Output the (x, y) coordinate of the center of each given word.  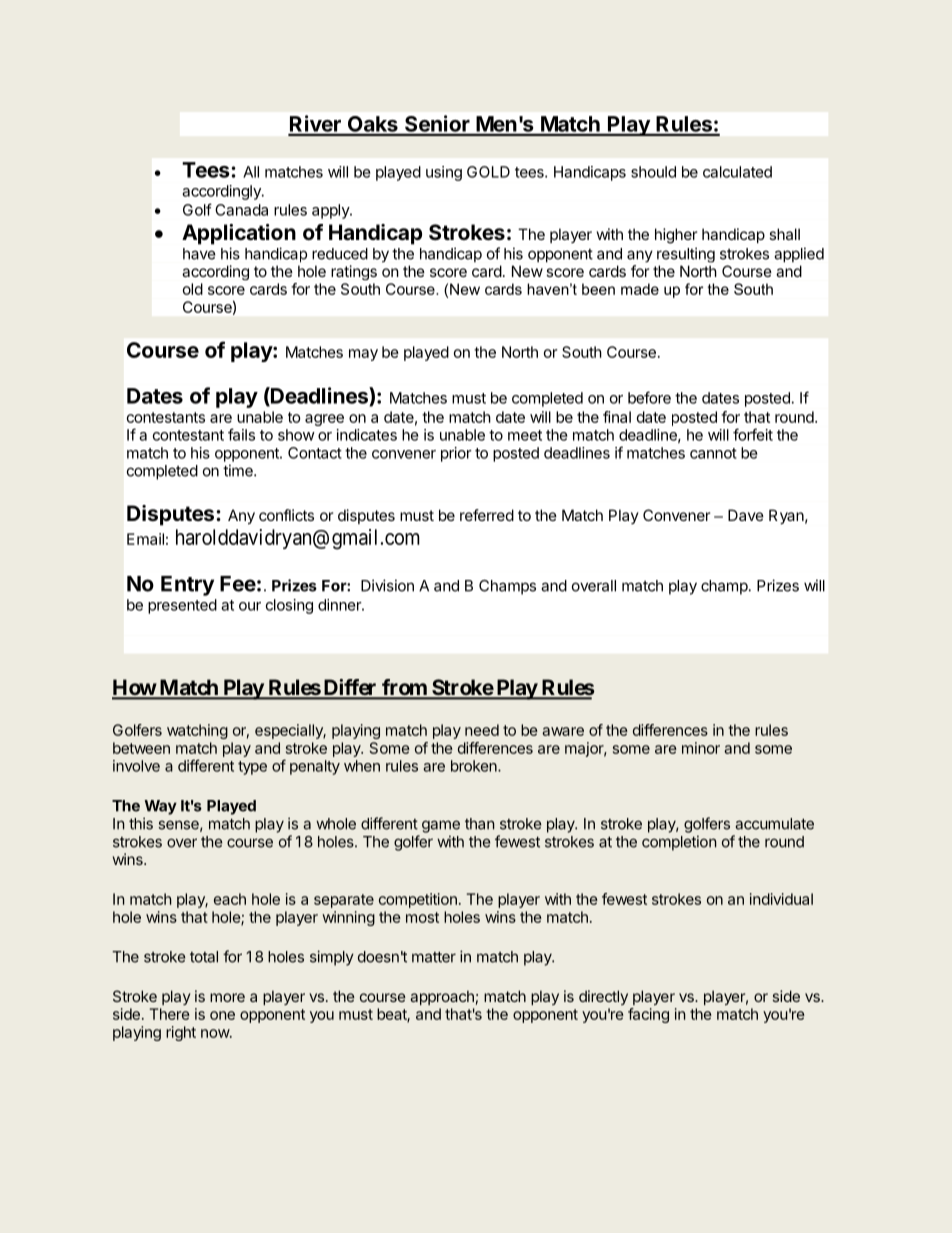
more (227, 997)
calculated (737, 172)
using (444, 173)
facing (648, 1015)
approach (442, 997)
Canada (241, 210)
